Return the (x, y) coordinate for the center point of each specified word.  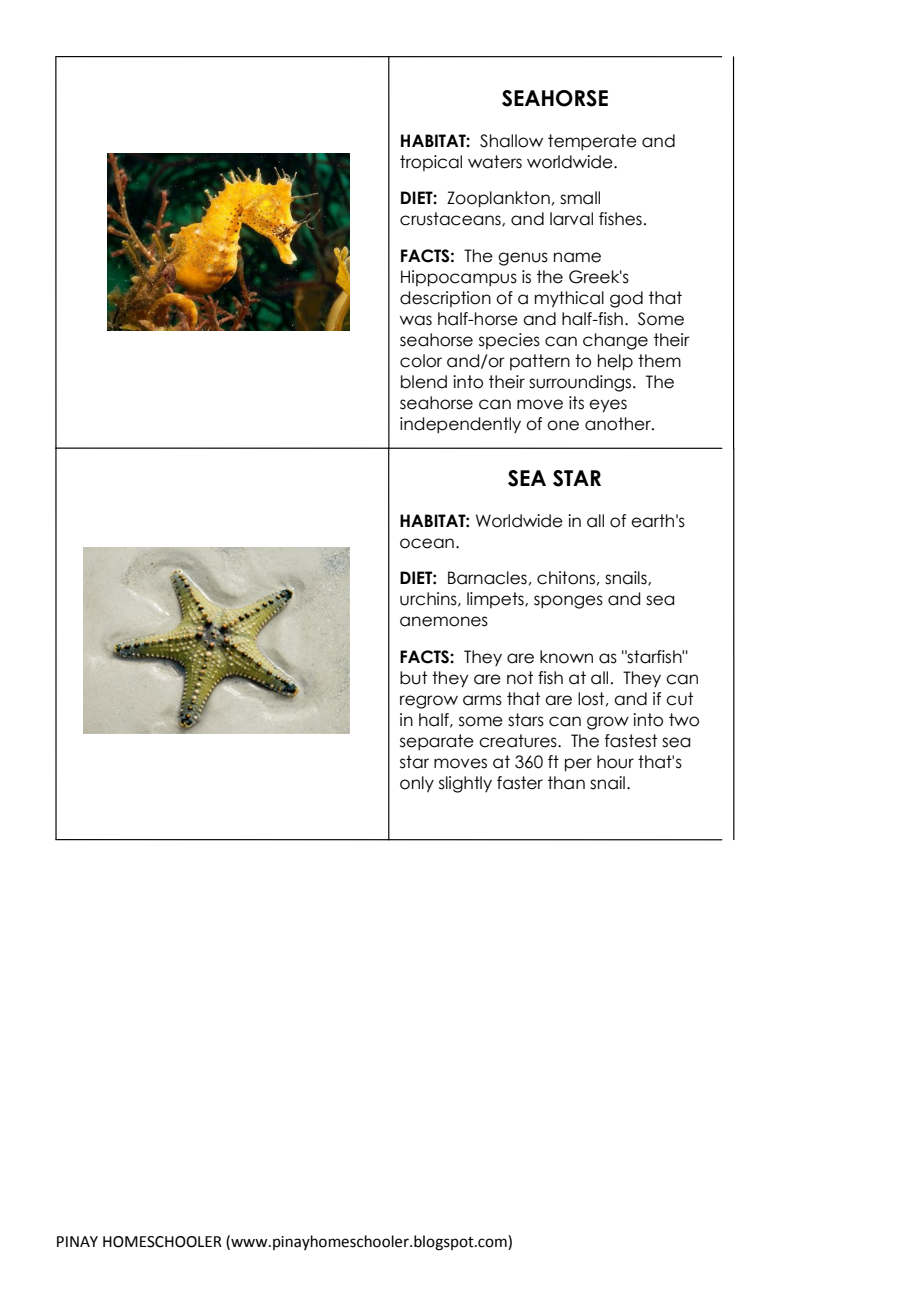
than (566, 783)
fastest (631, 741)
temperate (592, 142)
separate (437, 742)
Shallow (511, 141)
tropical (431, 163)
